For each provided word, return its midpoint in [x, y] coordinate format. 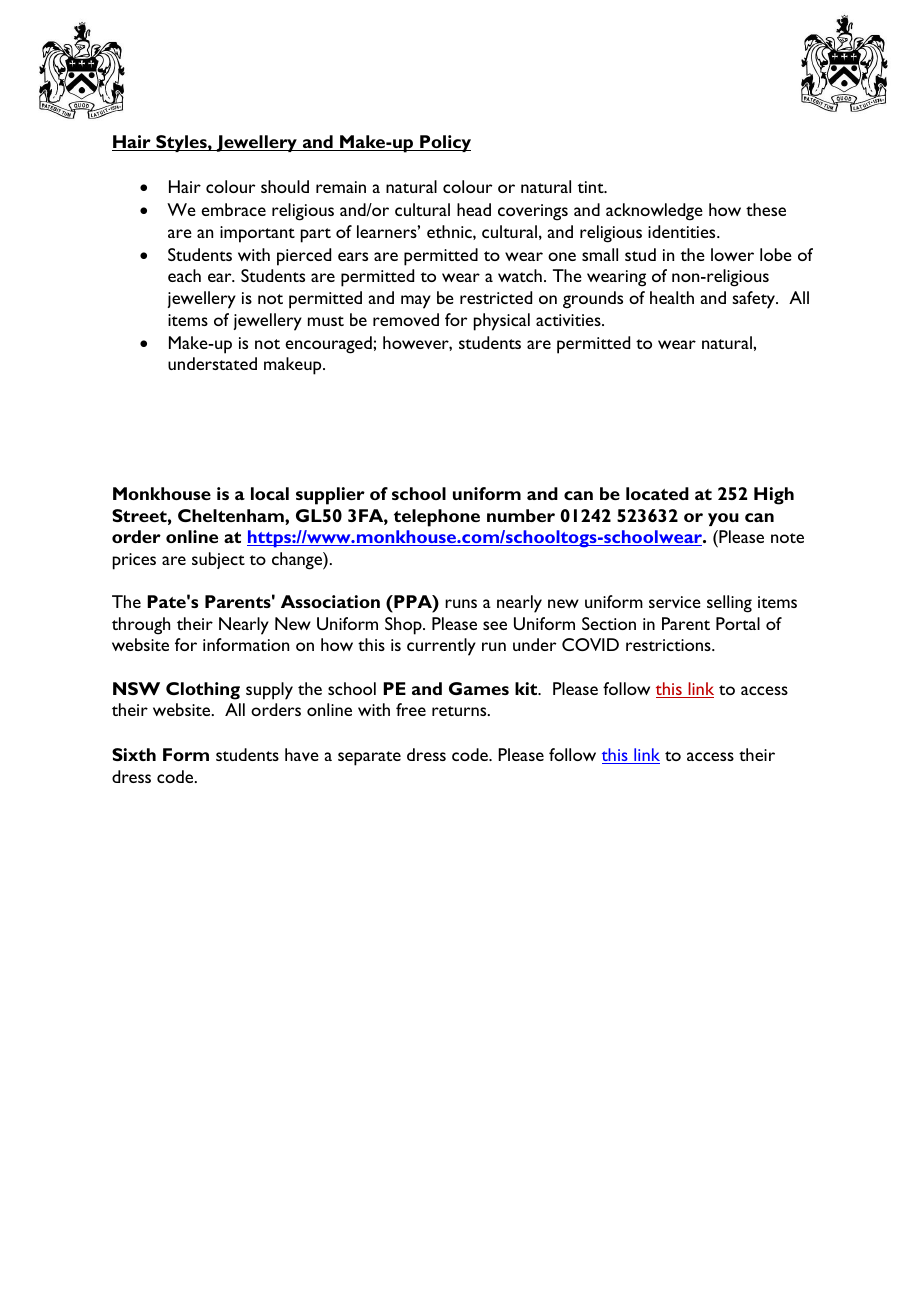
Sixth [134, 754]
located [657, 493]
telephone [437, 518]
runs [461, 603]
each [184, 275]
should [285, 186]
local [270, 493]
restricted [496, 297]
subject [218, 560]
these [766, 209]
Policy [444, 143]
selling [729, 604]
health [672, 297]
